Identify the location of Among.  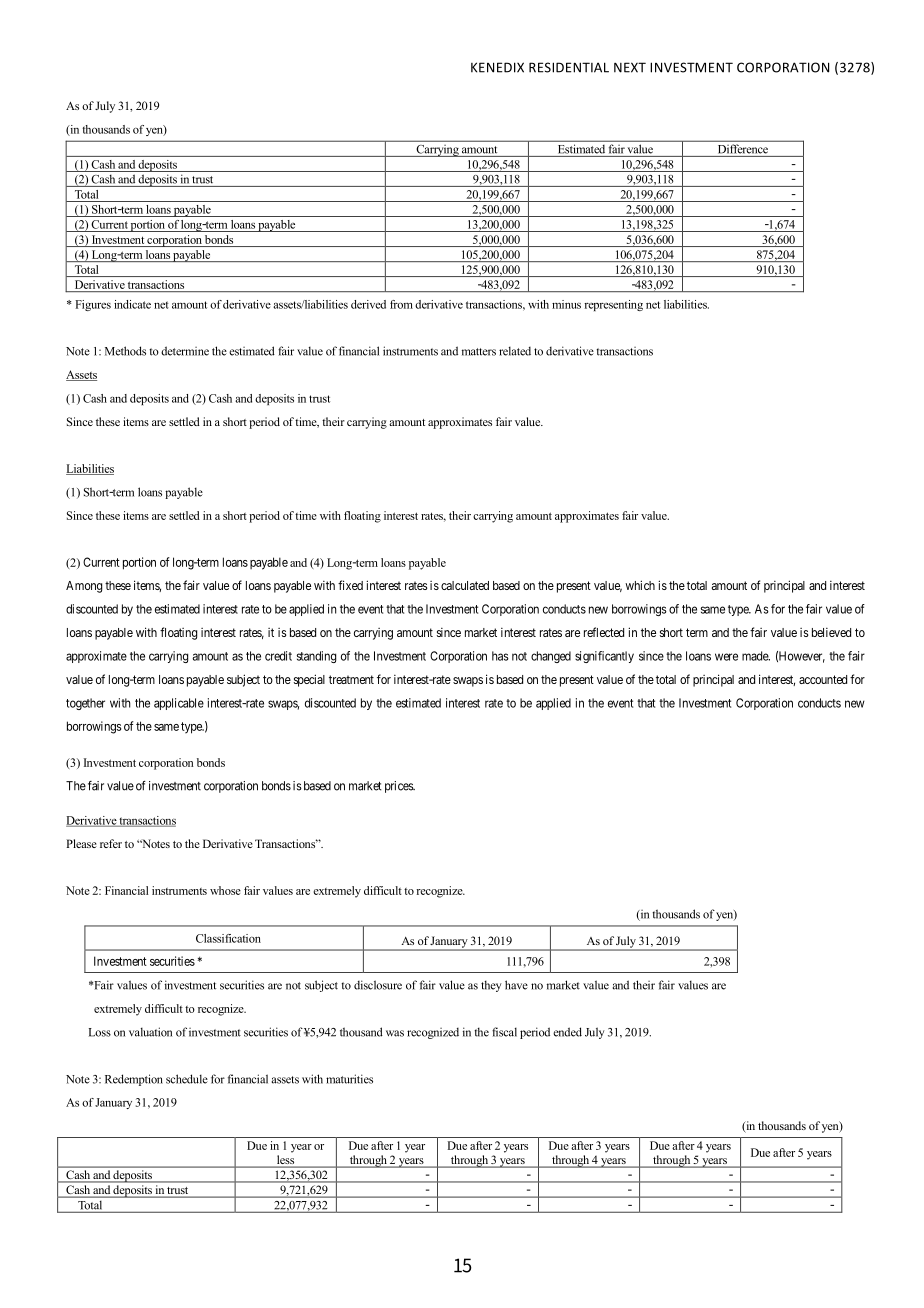
(84, 587).
